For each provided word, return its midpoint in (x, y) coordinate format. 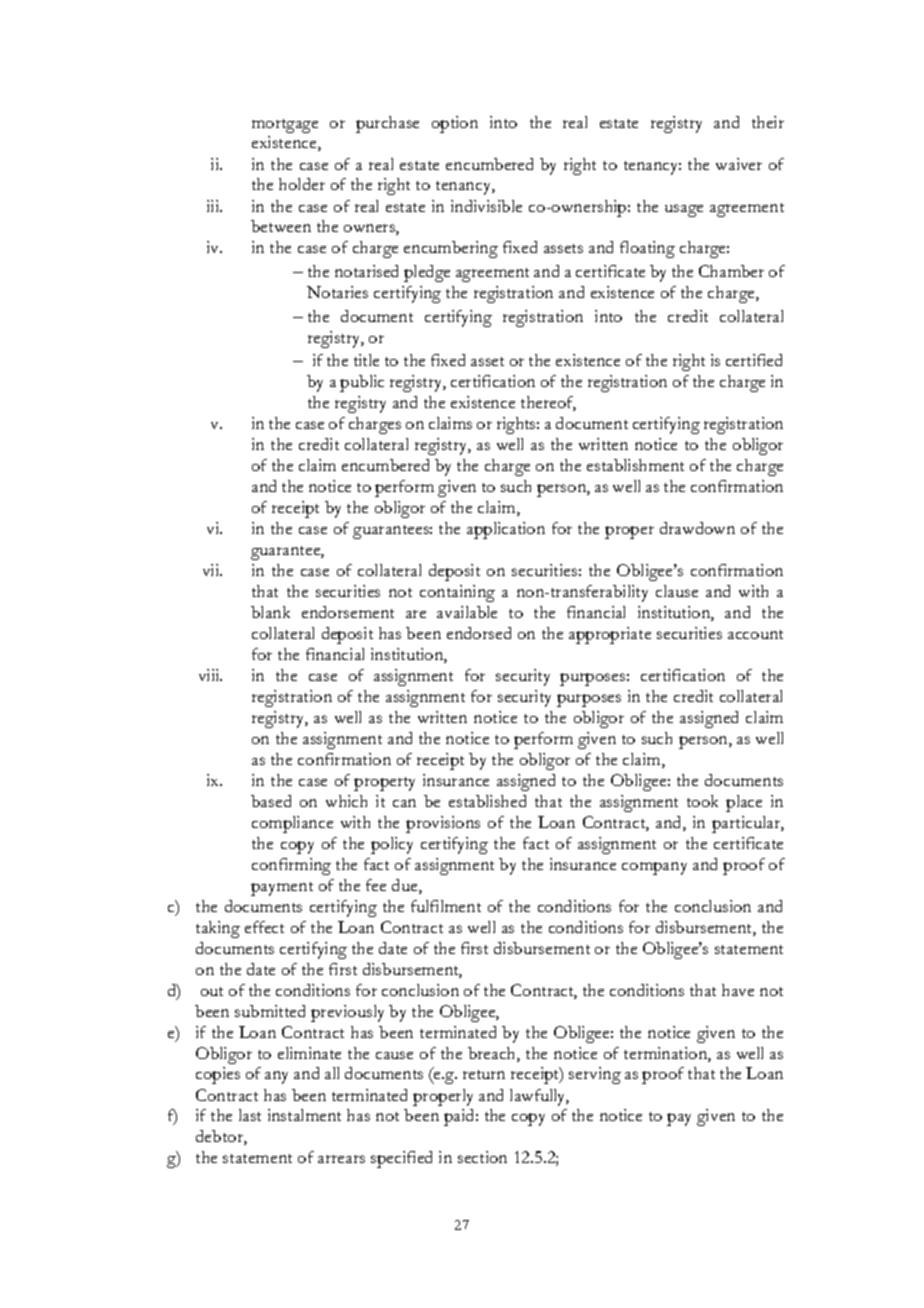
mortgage (285, 126)
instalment (304, 1115)
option (455, 124)
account (755, 634)
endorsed (479, 633)
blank (270, 612)
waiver (739, 164)
